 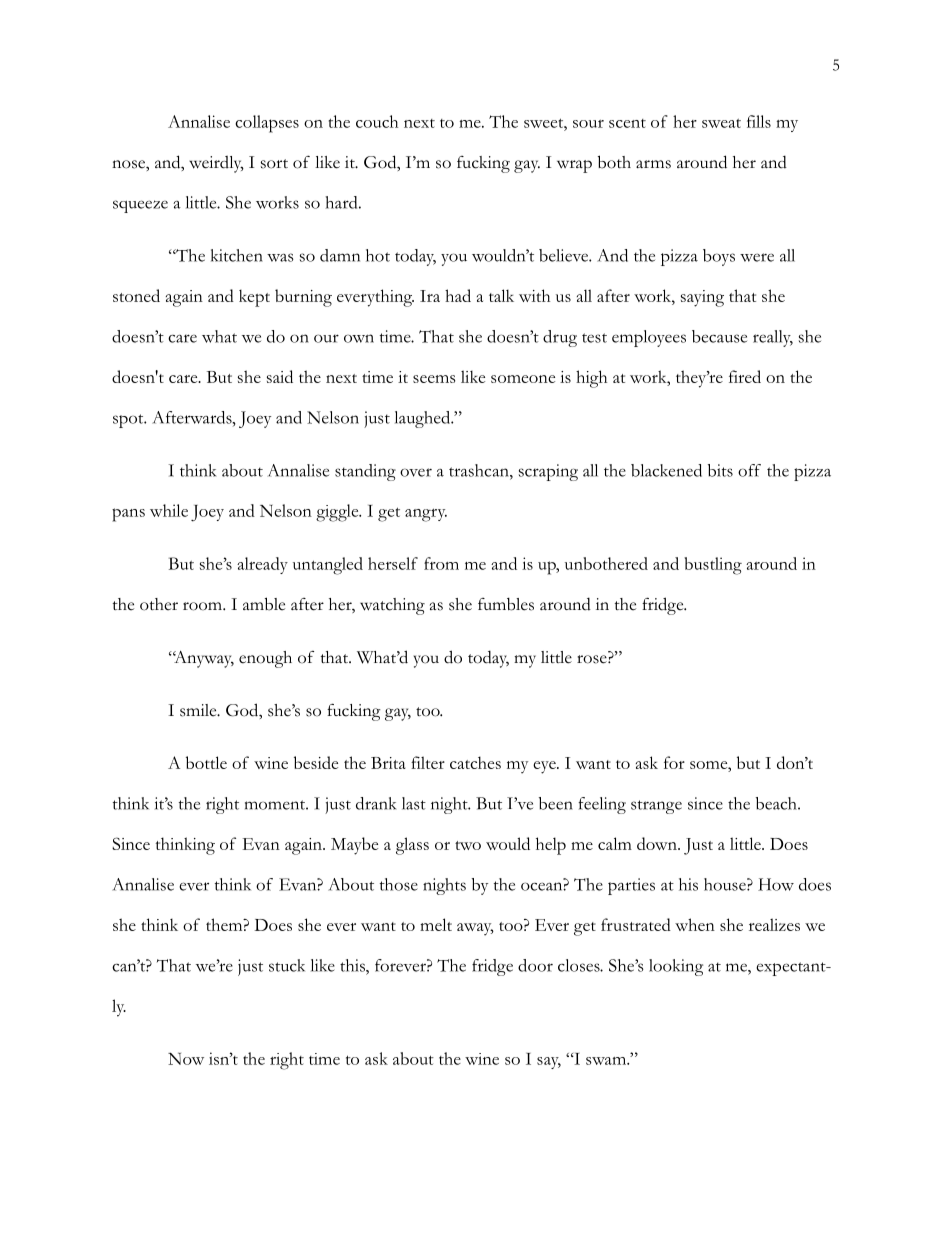 What do you see at coordinates (475, 929) in the screenshot?
I see `away` at bounding box center [475, 929].
